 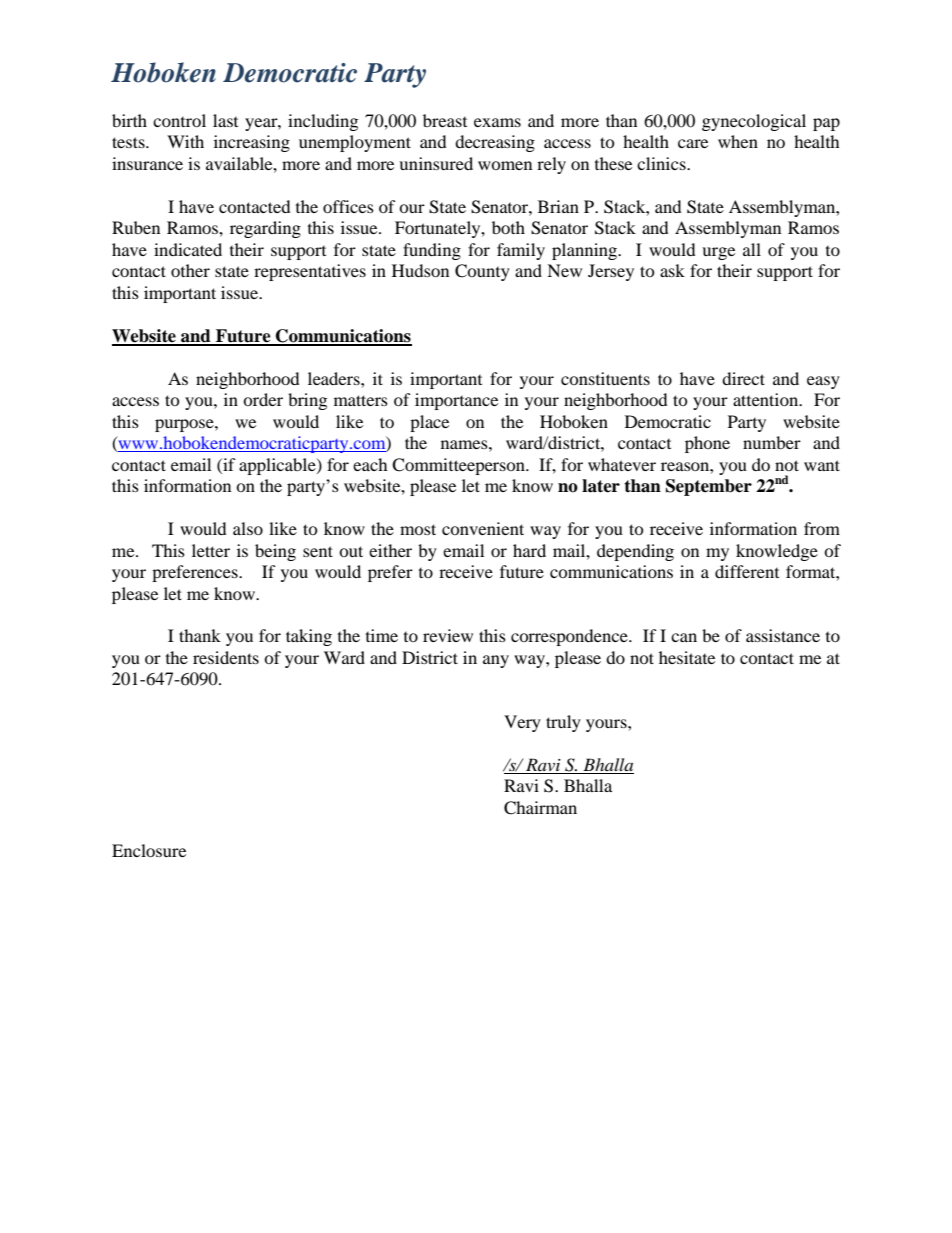 I want to click on when, so click(x=738, y=141).
